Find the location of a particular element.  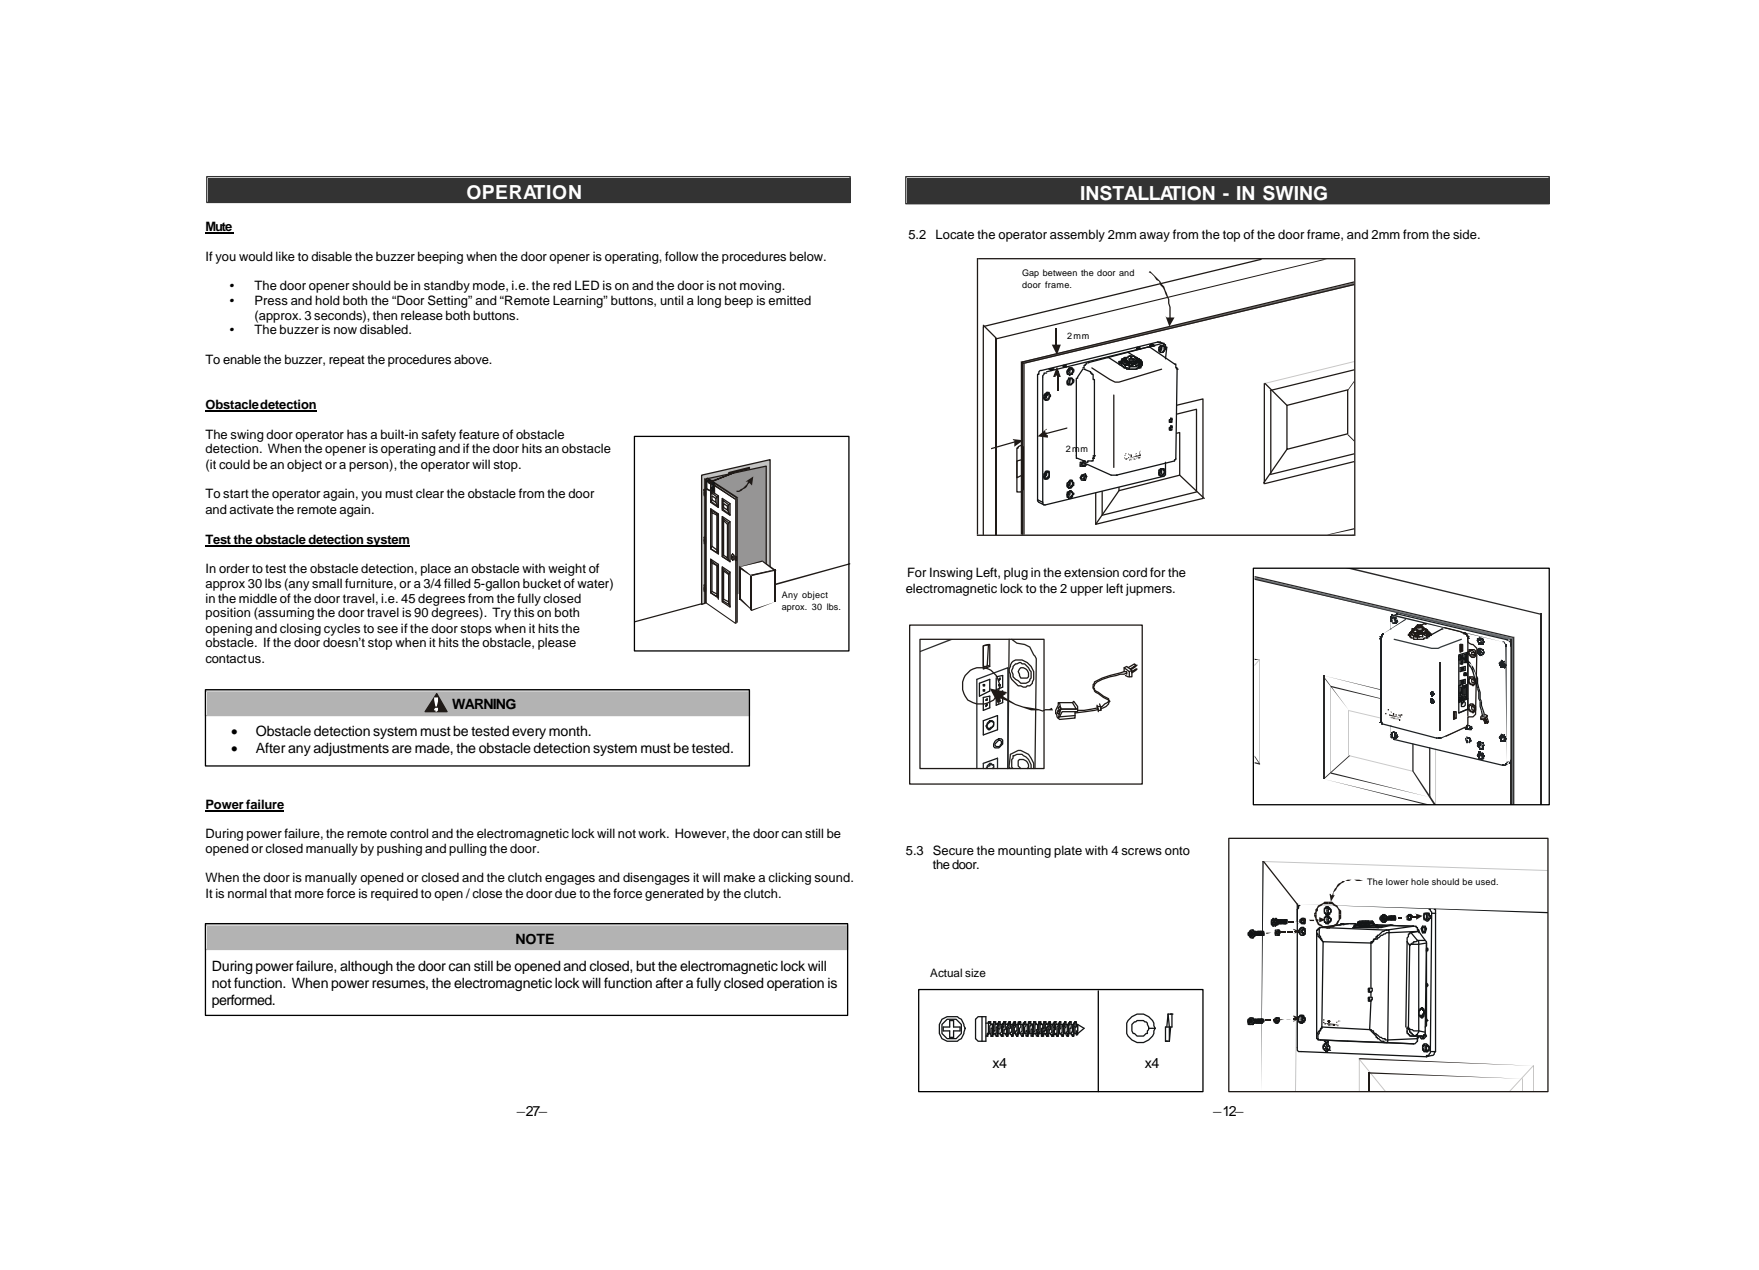

Locate is located at coordinates (955, 234).
